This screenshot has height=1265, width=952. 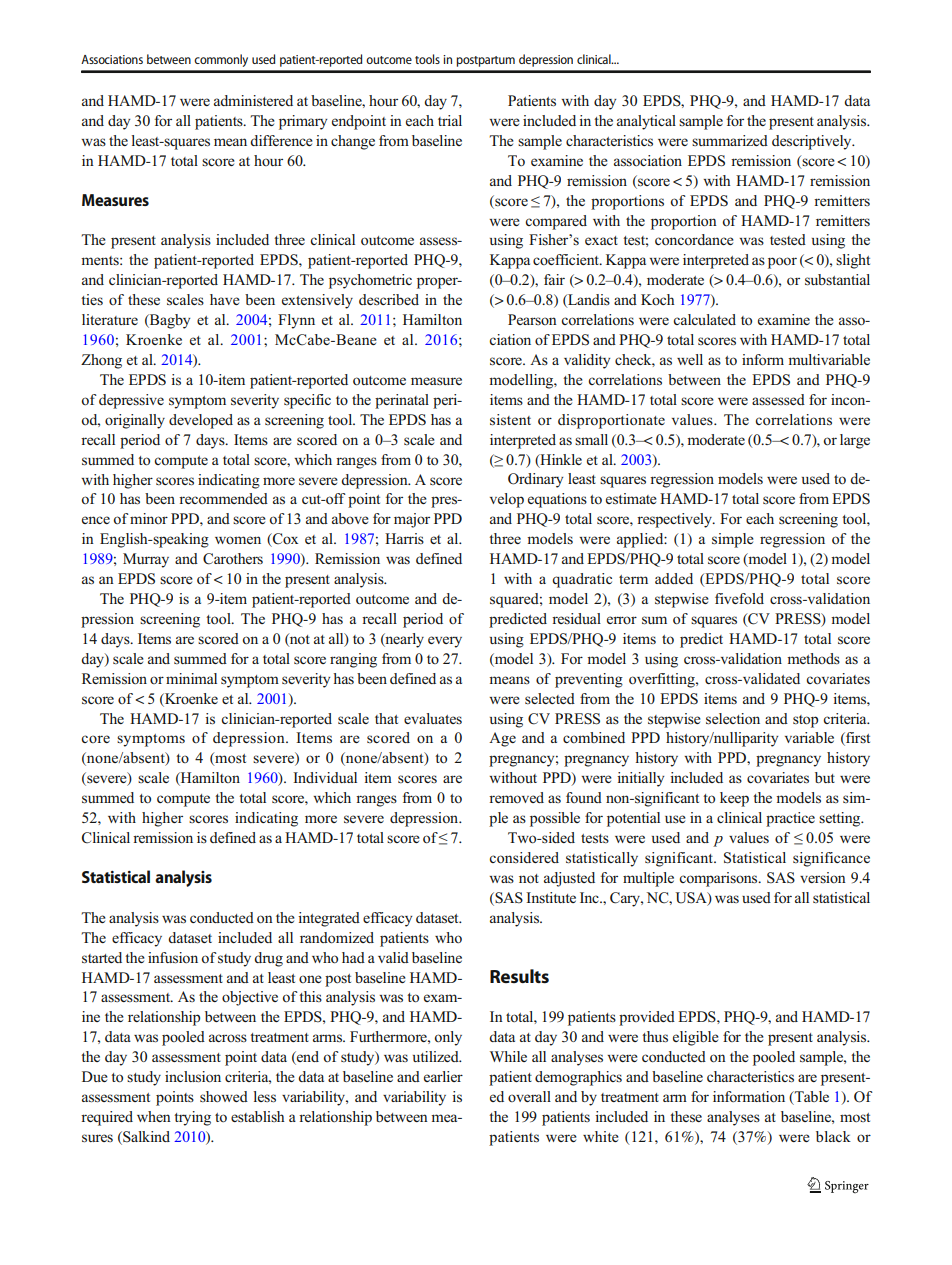 I want to click on fivefold, so click(x=739, y=598).
